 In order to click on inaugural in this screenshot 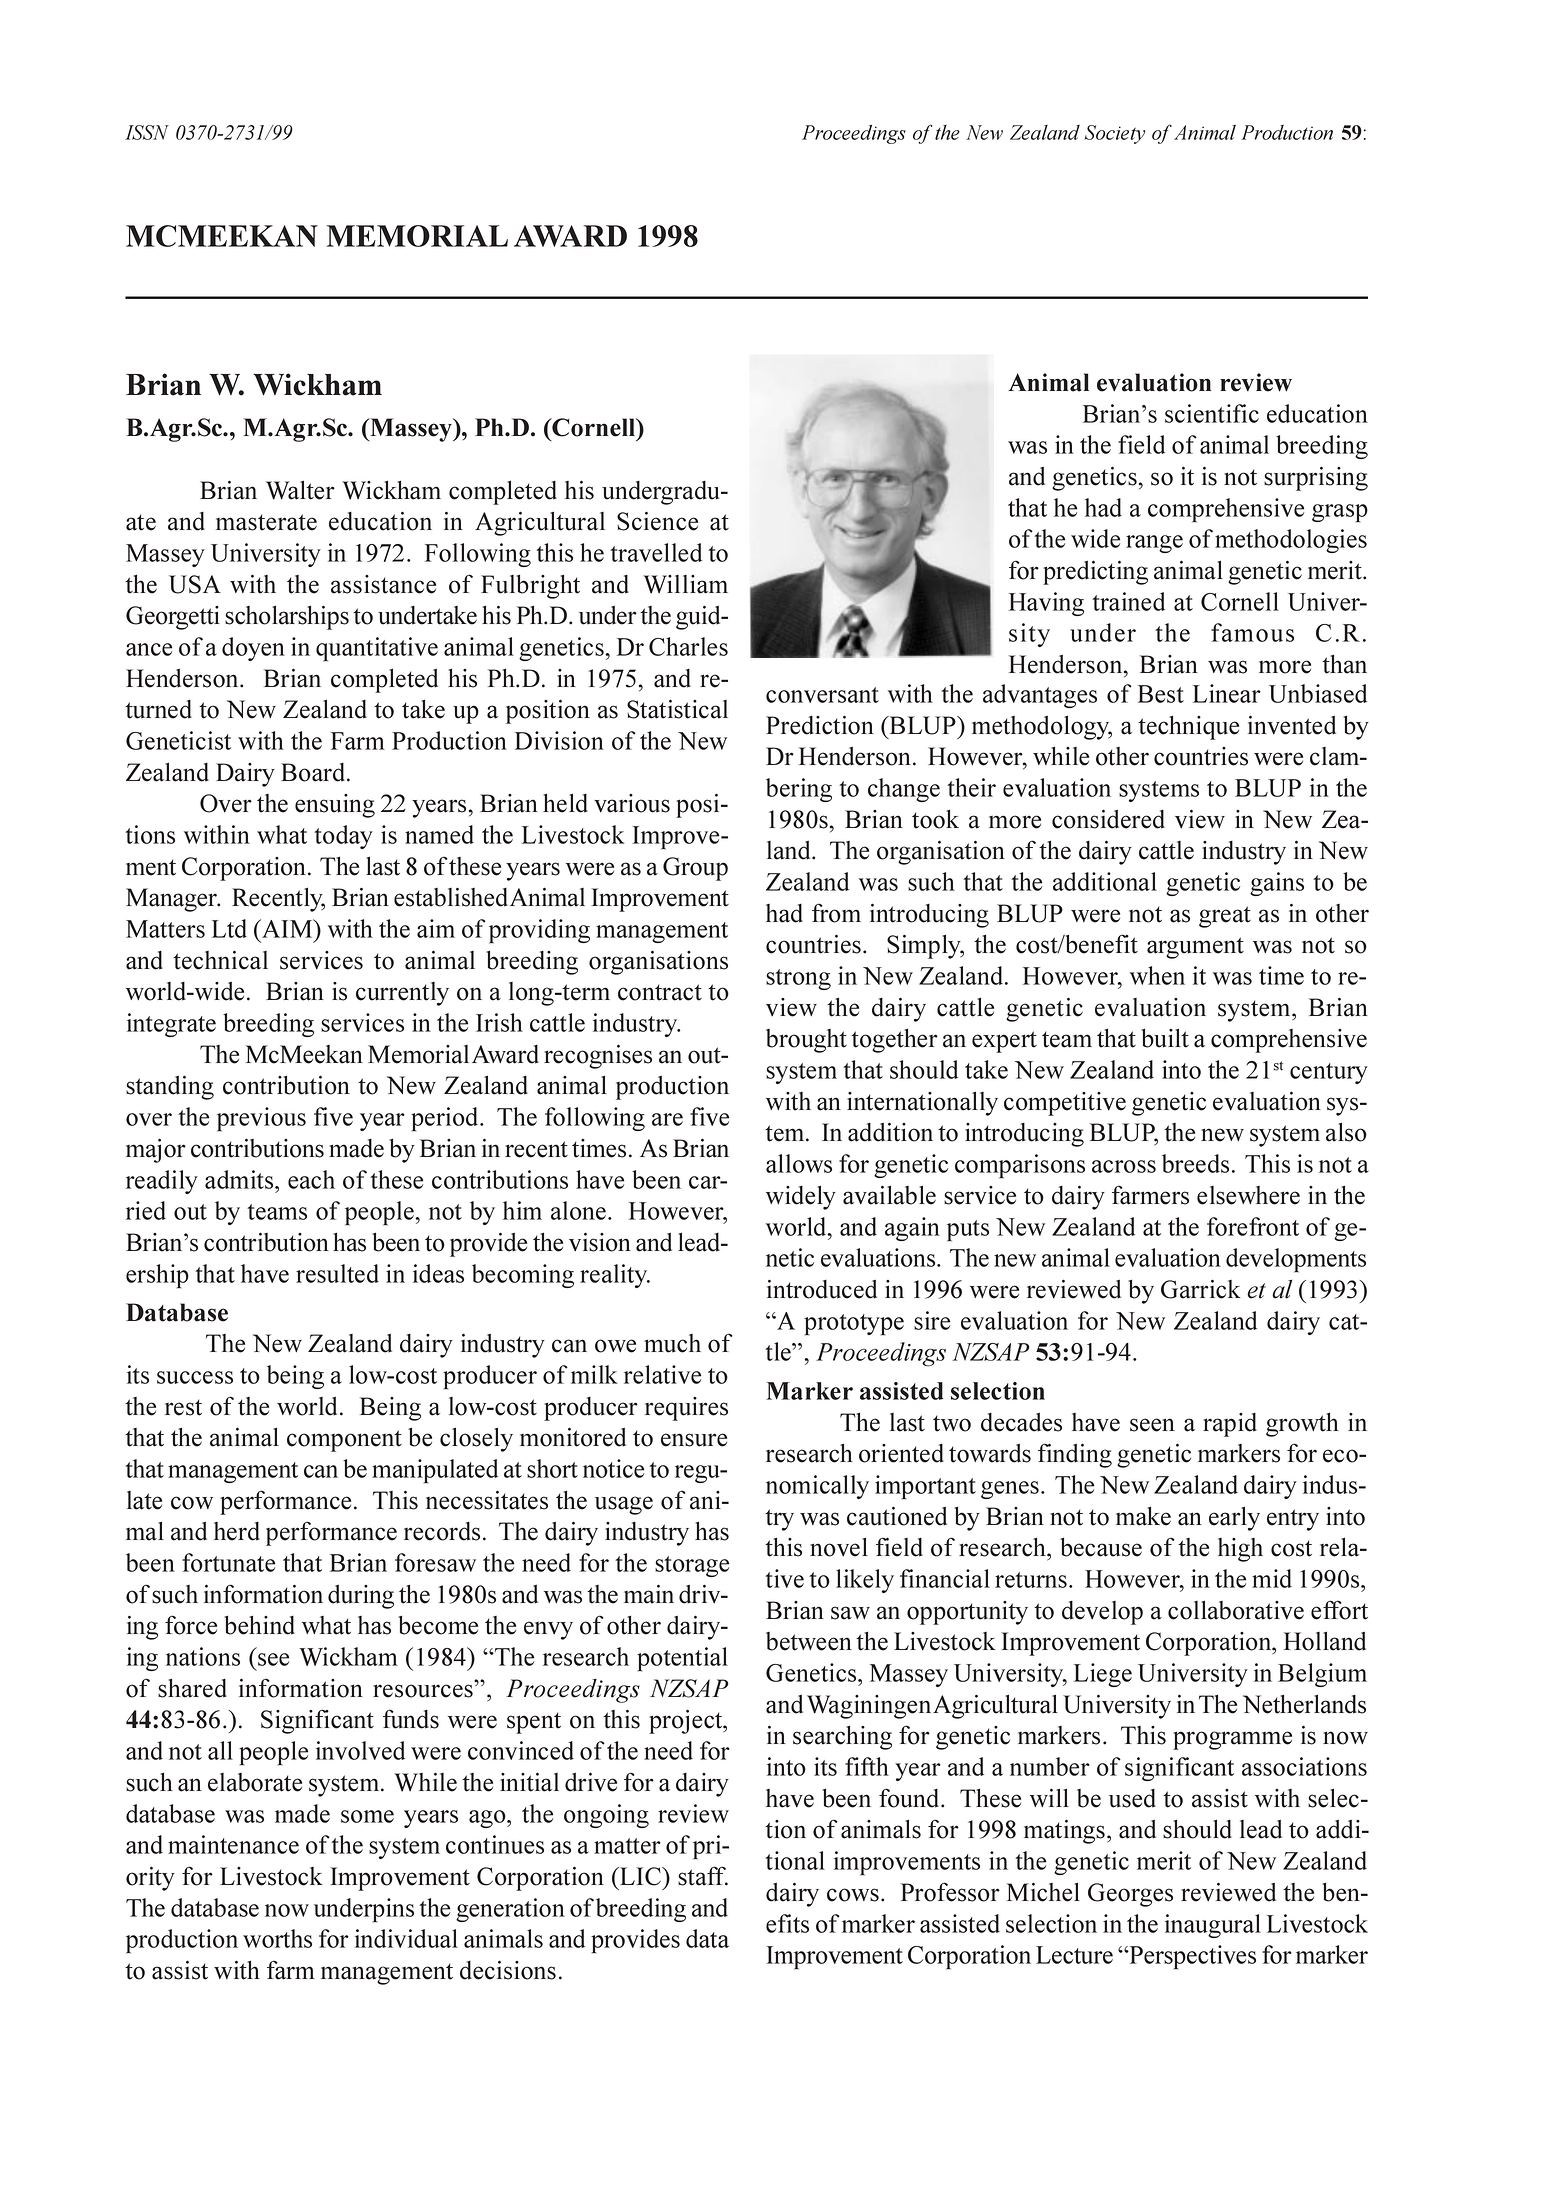, I will do `click(1213, 1926)`.
